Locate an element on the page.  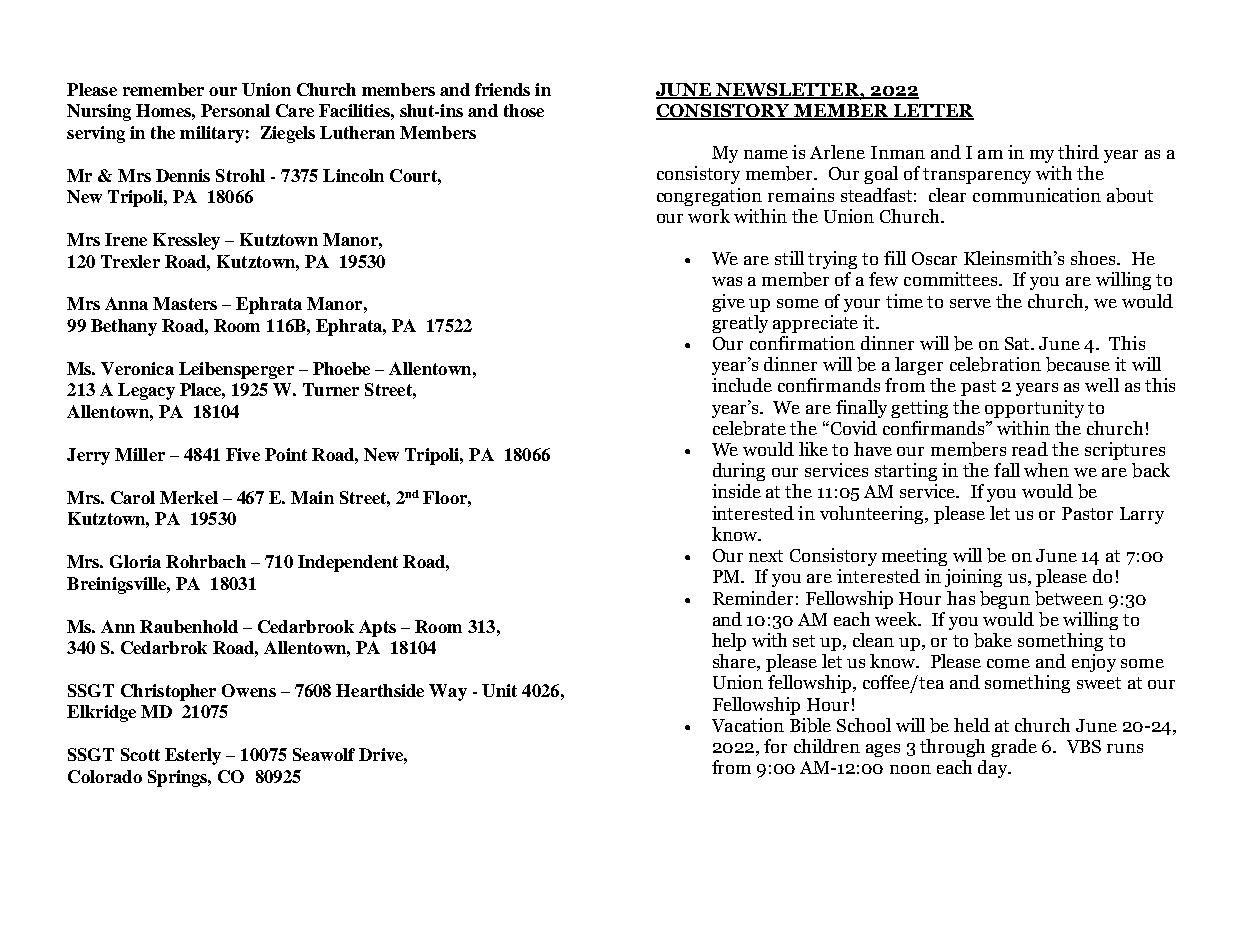
celebration is located at coordinates (995, 364).
